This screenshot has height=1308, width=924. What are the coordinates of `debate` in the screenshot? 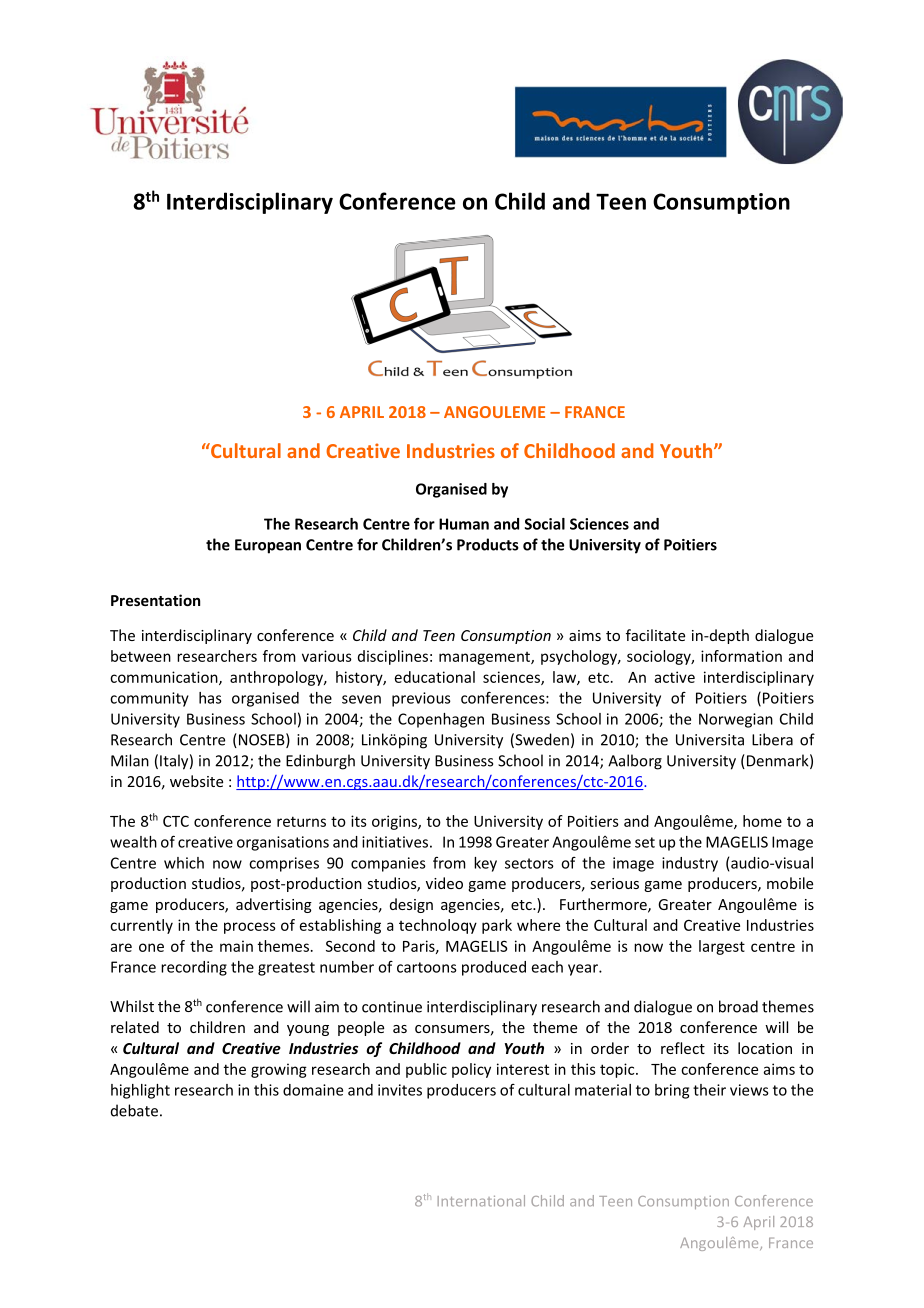 It's located at (134, 1110).
